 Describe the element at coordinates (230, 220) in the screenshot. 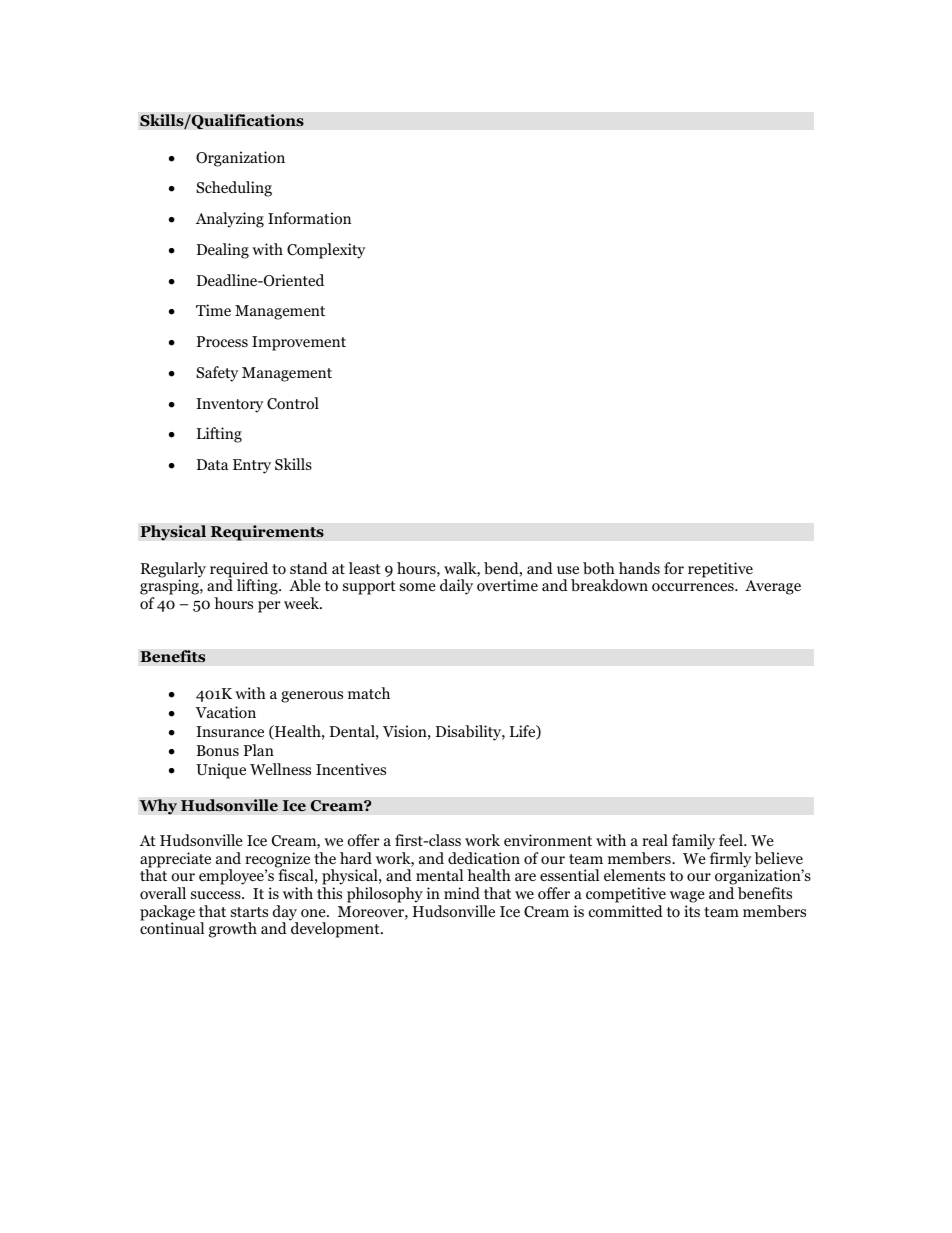

I see `Analyzing` at that location.
